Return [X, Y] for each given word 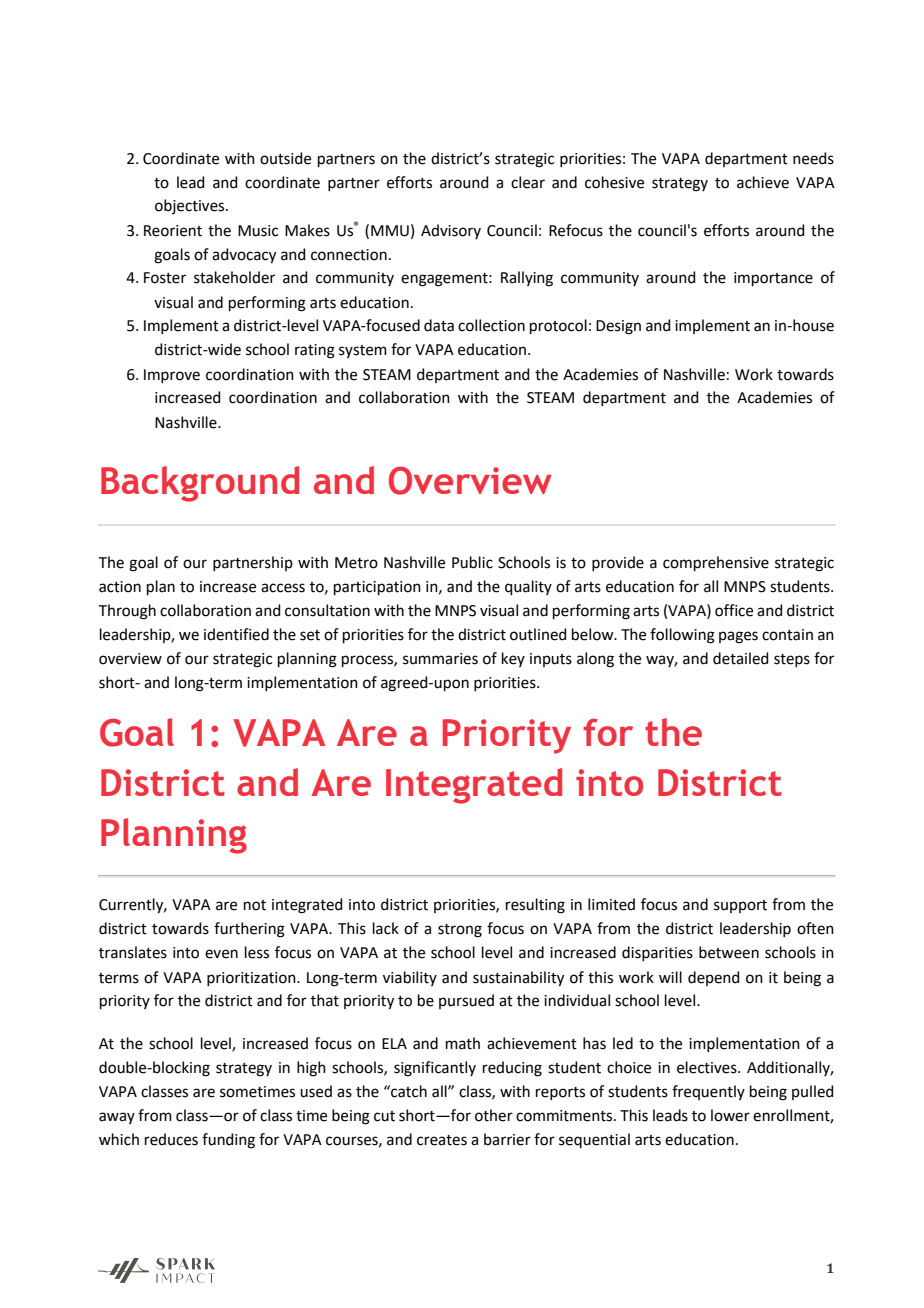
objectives [191, 206]
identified [236, 634]
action [120, 587]
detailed [741, 658]
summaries [440, 659]
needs [813, 158]
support [740, 906]
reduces [171, 1139]
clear [528, 182]
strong [460, 931]
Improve [172, 376]
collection [491, 325]
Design [618, 327]
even [221, 954]
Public [472, 562]
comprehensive [716, 563]
